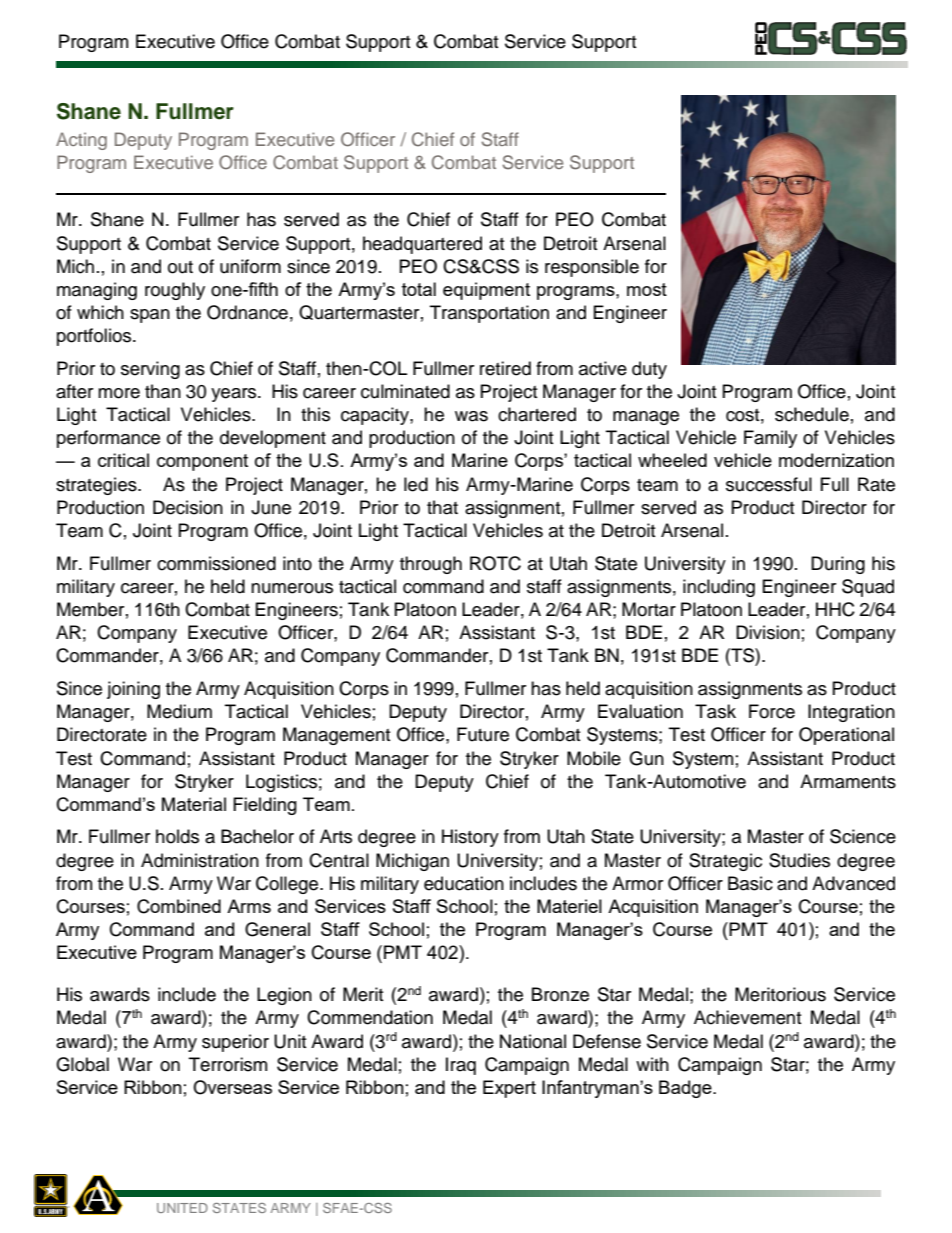 The image size is (952, 1233). Describe the element at coordinates (812, 414) in the image. I see `schedule` at that location.
